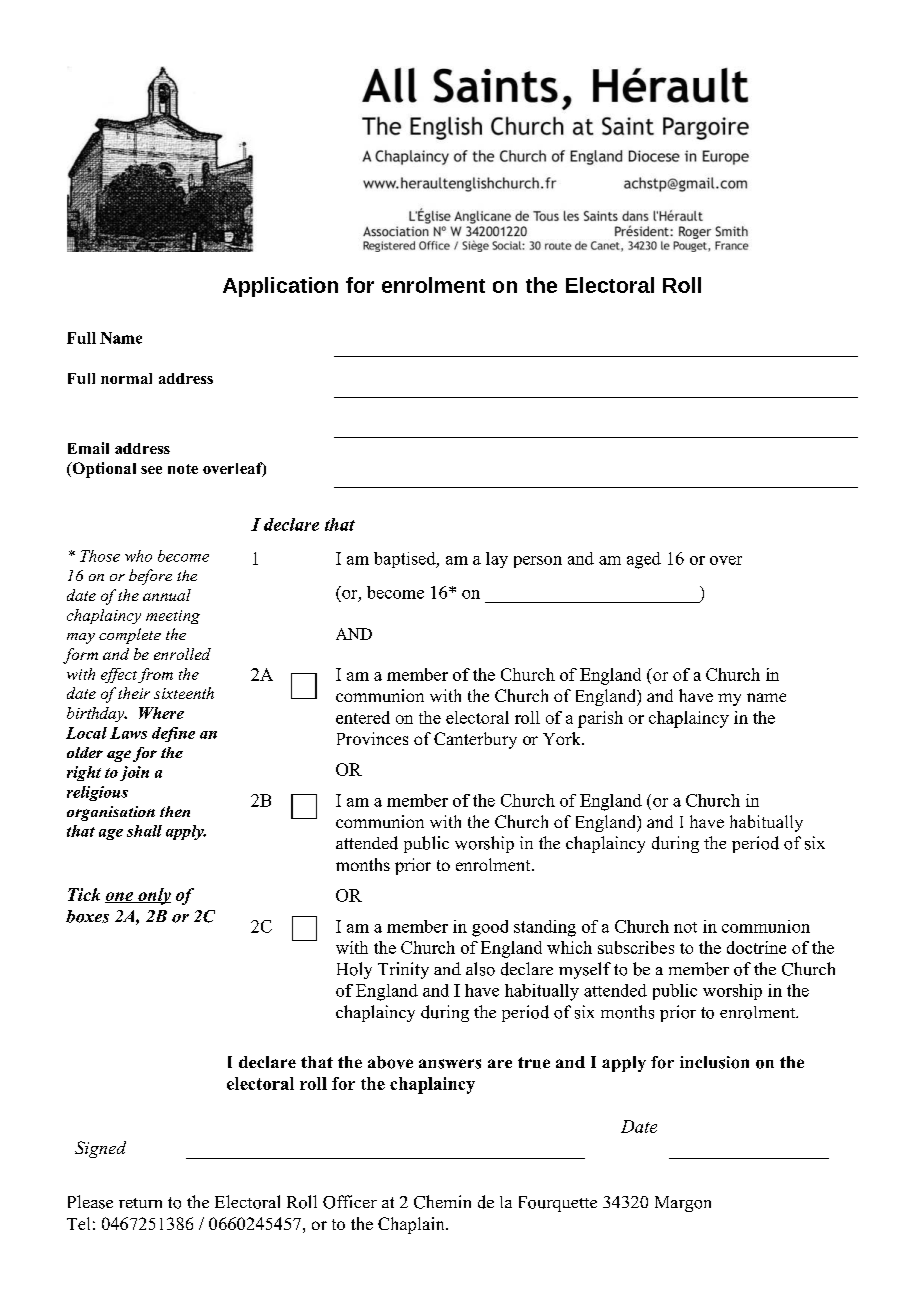 This screenshot has width=924, height=1308. I want to click on good, so click(490, 928).
